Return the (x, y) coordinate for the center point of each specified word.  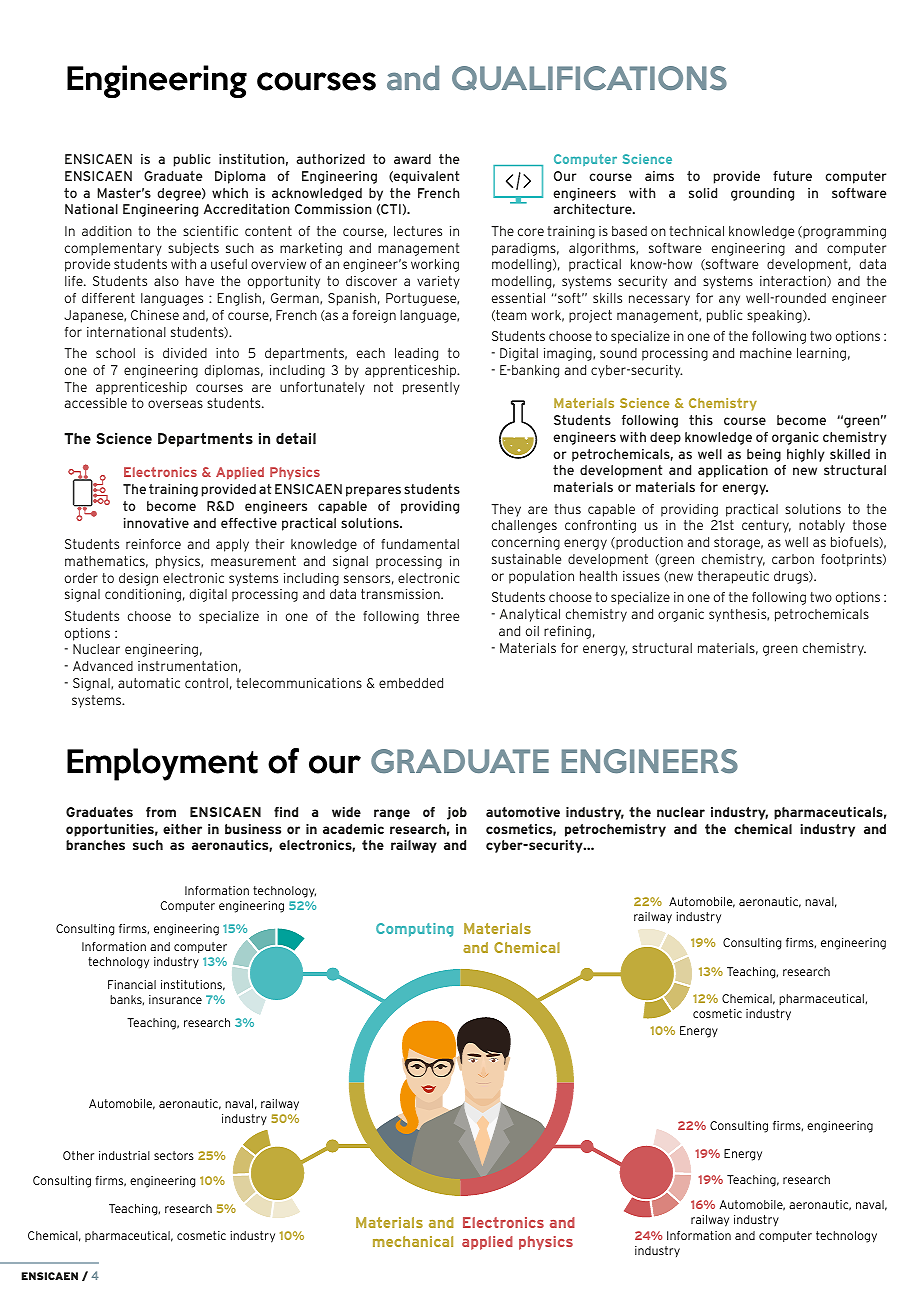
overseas (175, 404)
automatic (149, 683)
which (230, 193)
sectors (174, 1155)
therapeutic (733, 577)
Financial (132, 984)
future (792, 176)
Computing (414, 930)
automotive (523, 812)
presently (431, 388)
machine (766, 353)
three (443, 616)
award (412, 159)
